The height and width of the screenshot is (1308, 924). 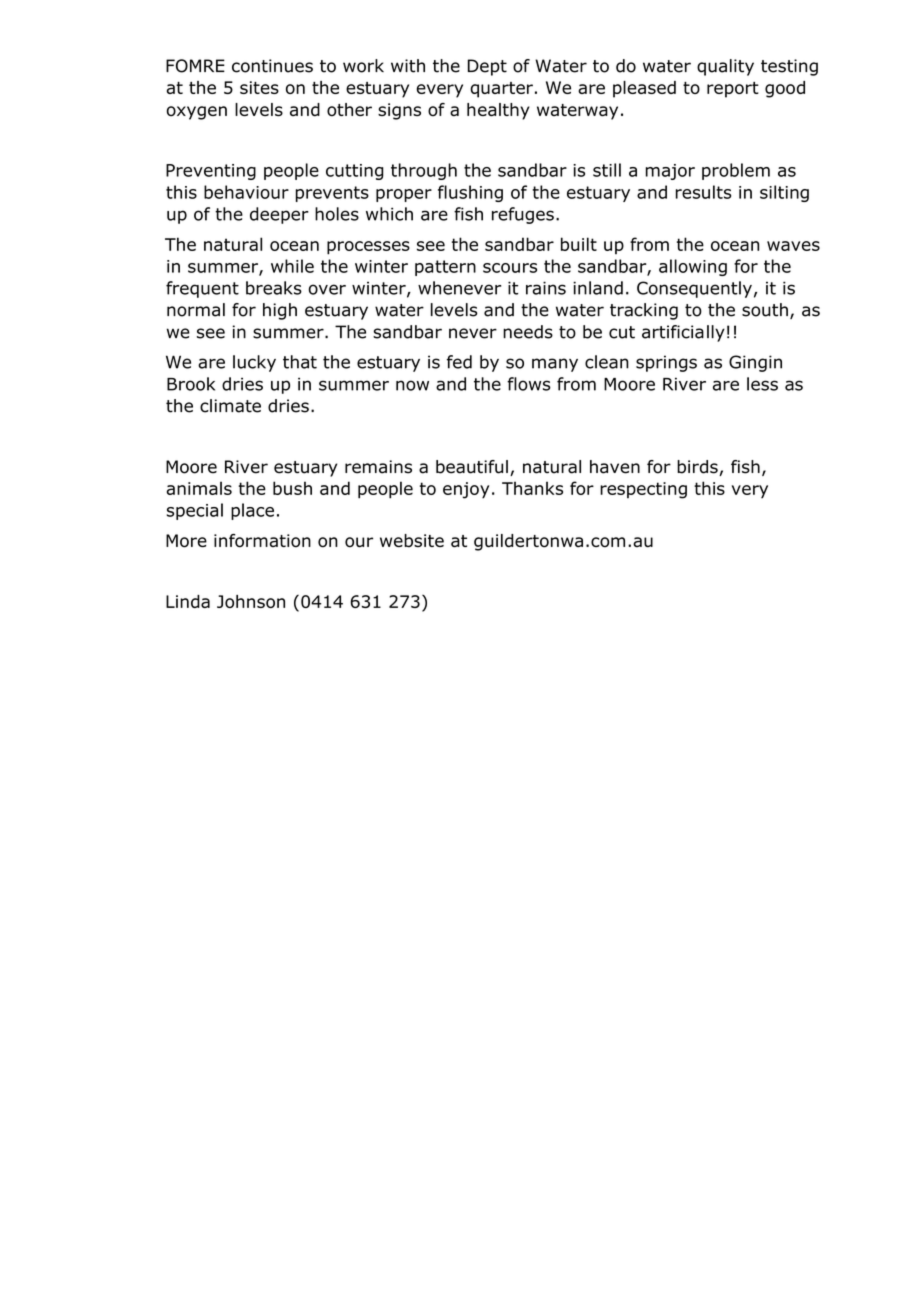 What do you see at coordinates (643, 490) in the screenshot?
I see `respecting` at bounding box center [643, 490].
